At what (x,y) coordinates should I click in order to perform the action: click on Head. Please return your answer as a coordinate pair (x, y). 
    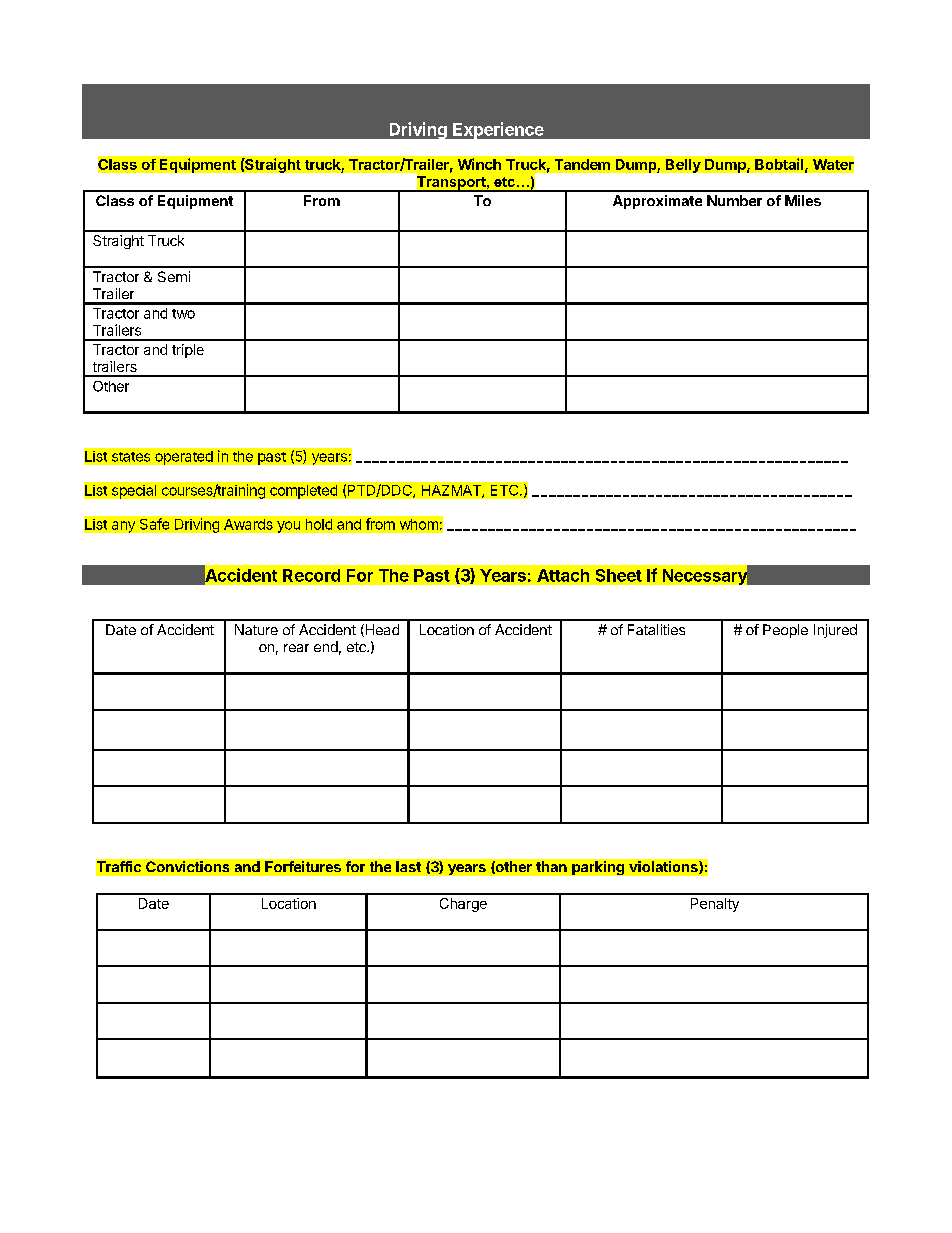
    Looking at the image, I should click on (381, 630).
